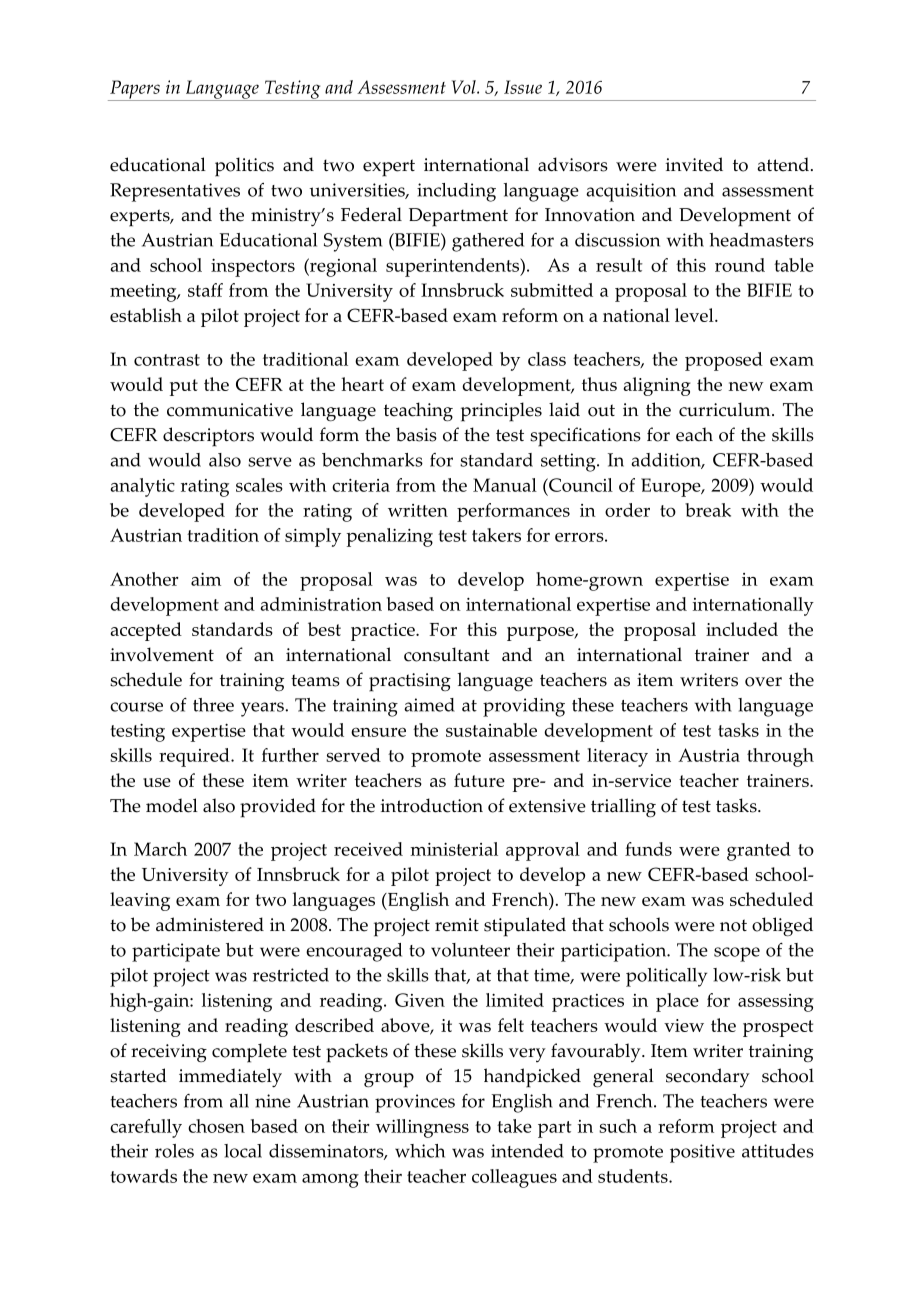 The image size is (924, 1308). I want to click on administered, so click(210, 924).
